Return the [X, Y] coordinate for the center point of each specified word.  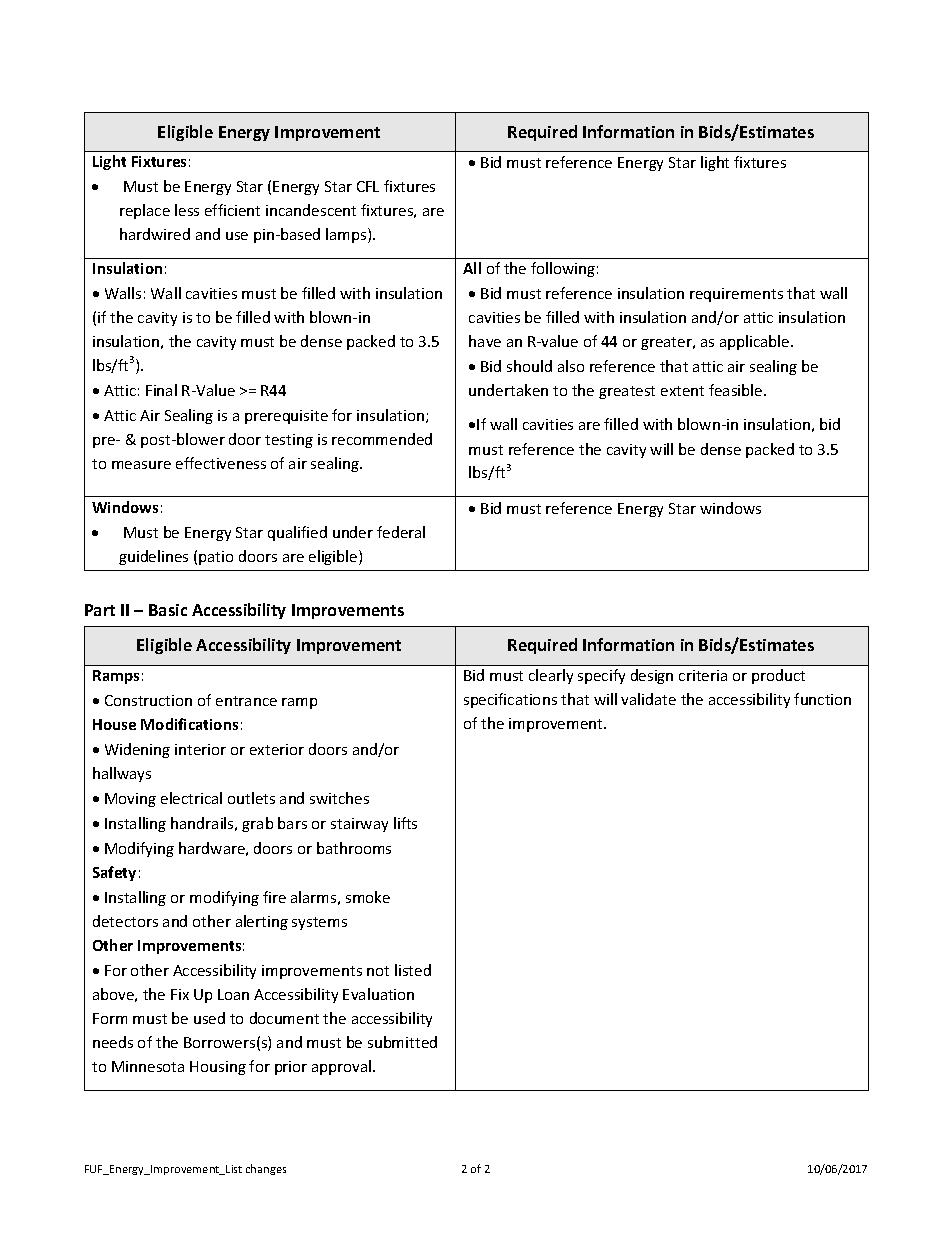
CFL [368, 186]
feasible [737, 390]
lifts [405, 823]
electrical [191, 798]
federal [401, 532]
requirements [736, 295]
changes [266, 1169]
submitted [402, 1042]
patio [216, 558]
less [187, 210]
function [822, 699]
